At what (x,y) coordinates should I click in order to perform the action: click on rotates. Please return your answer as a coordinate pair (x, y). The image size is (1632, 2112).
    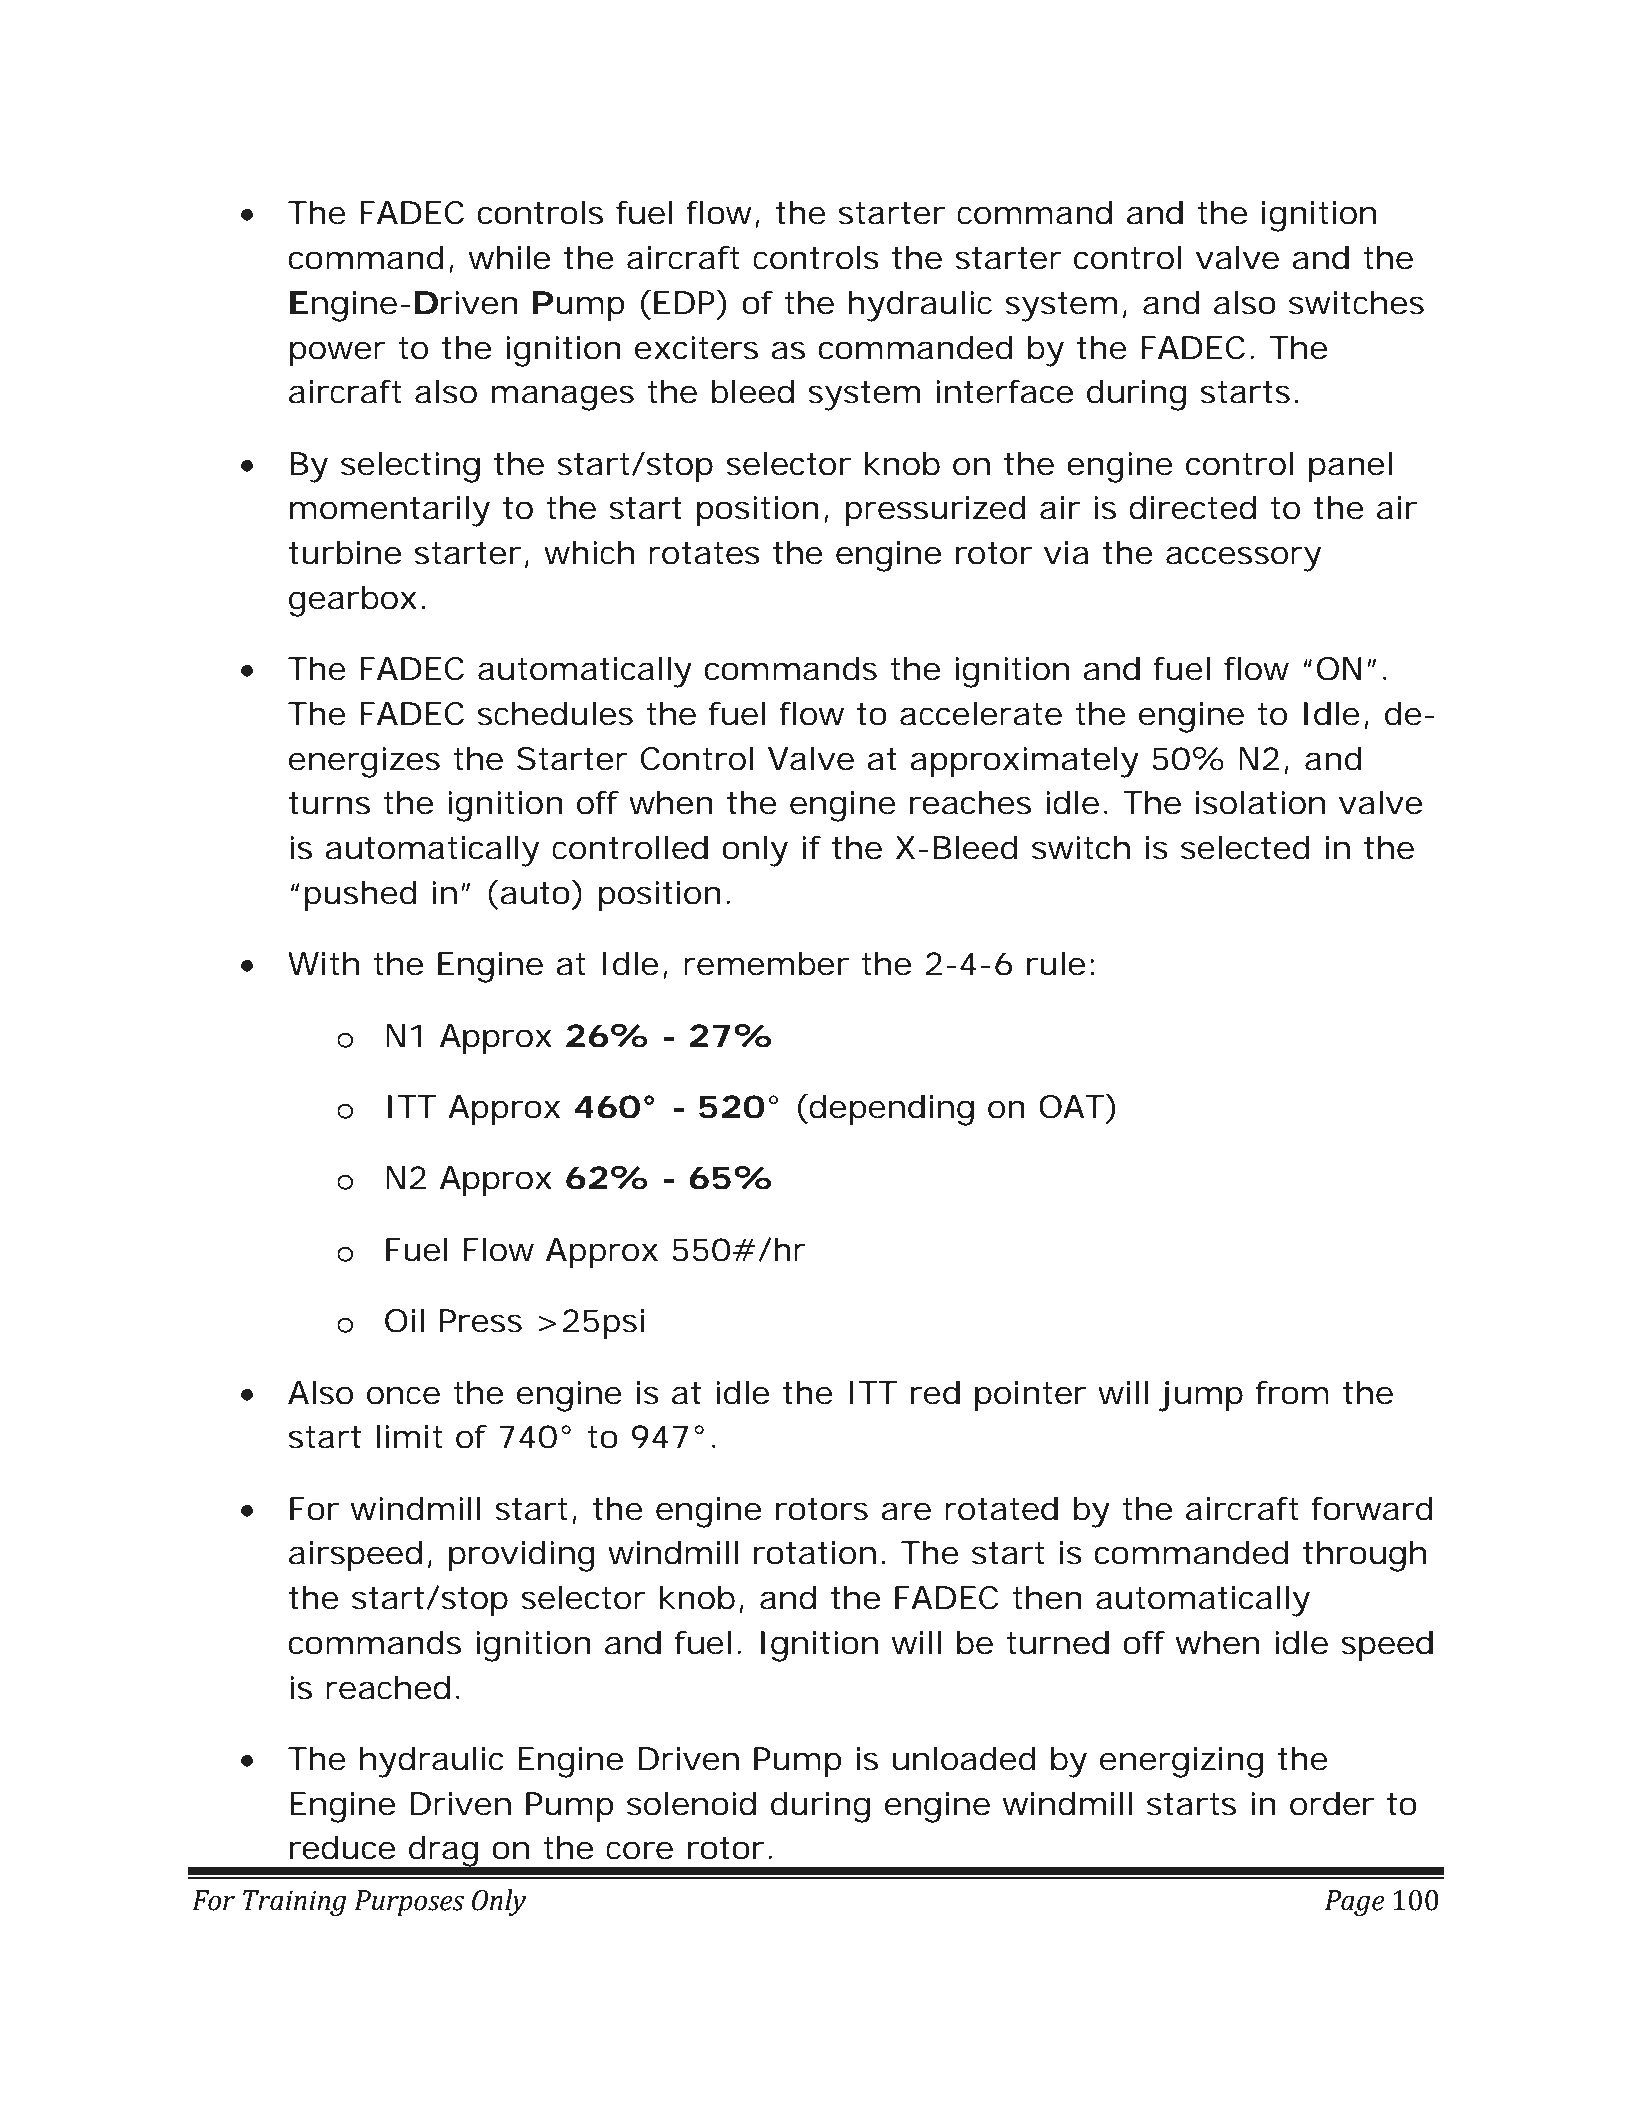
    Looking at the image, I should click on (704, 553).
